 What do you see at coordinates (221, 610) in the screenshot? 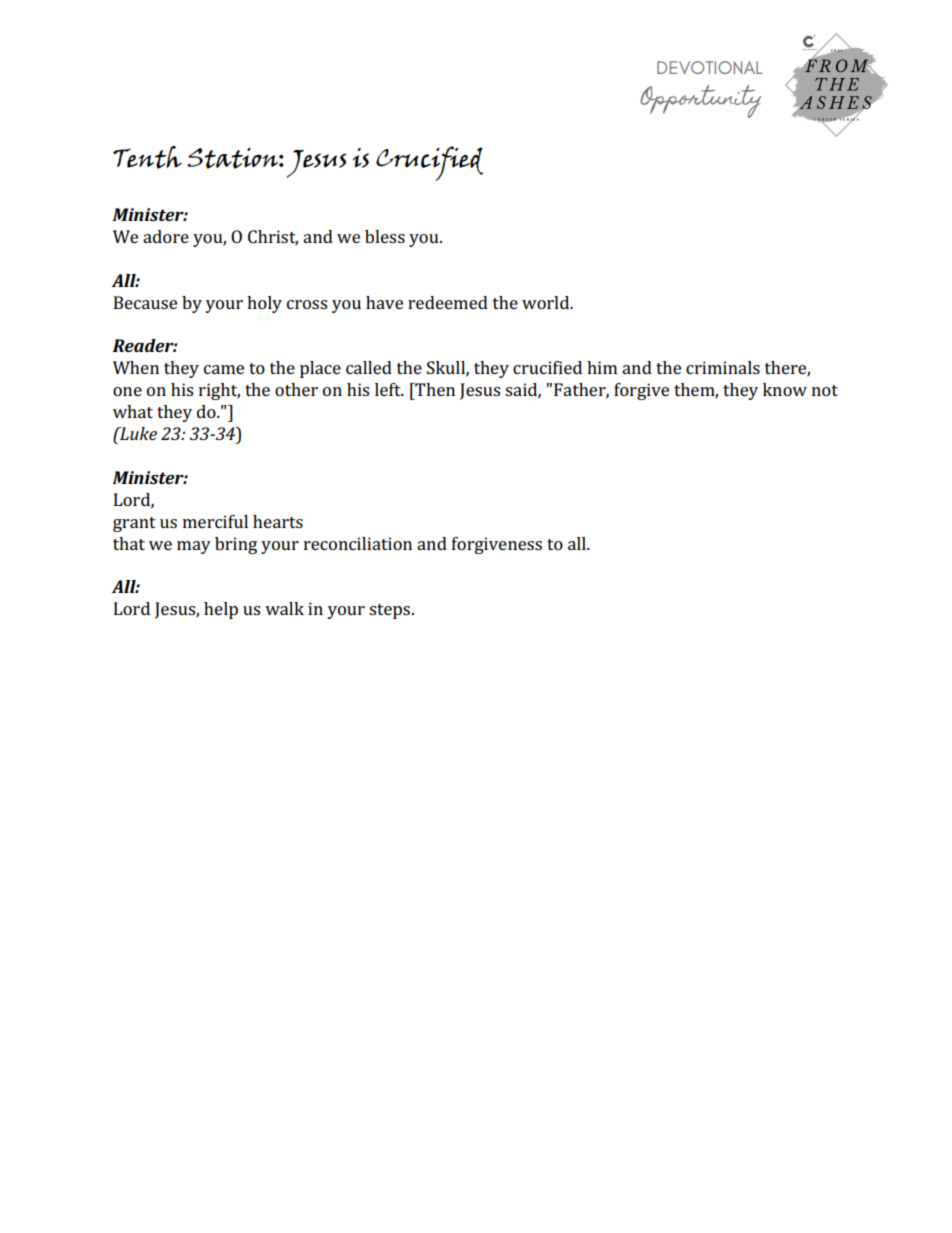
I see `help` at bounding box center [221, 610].
